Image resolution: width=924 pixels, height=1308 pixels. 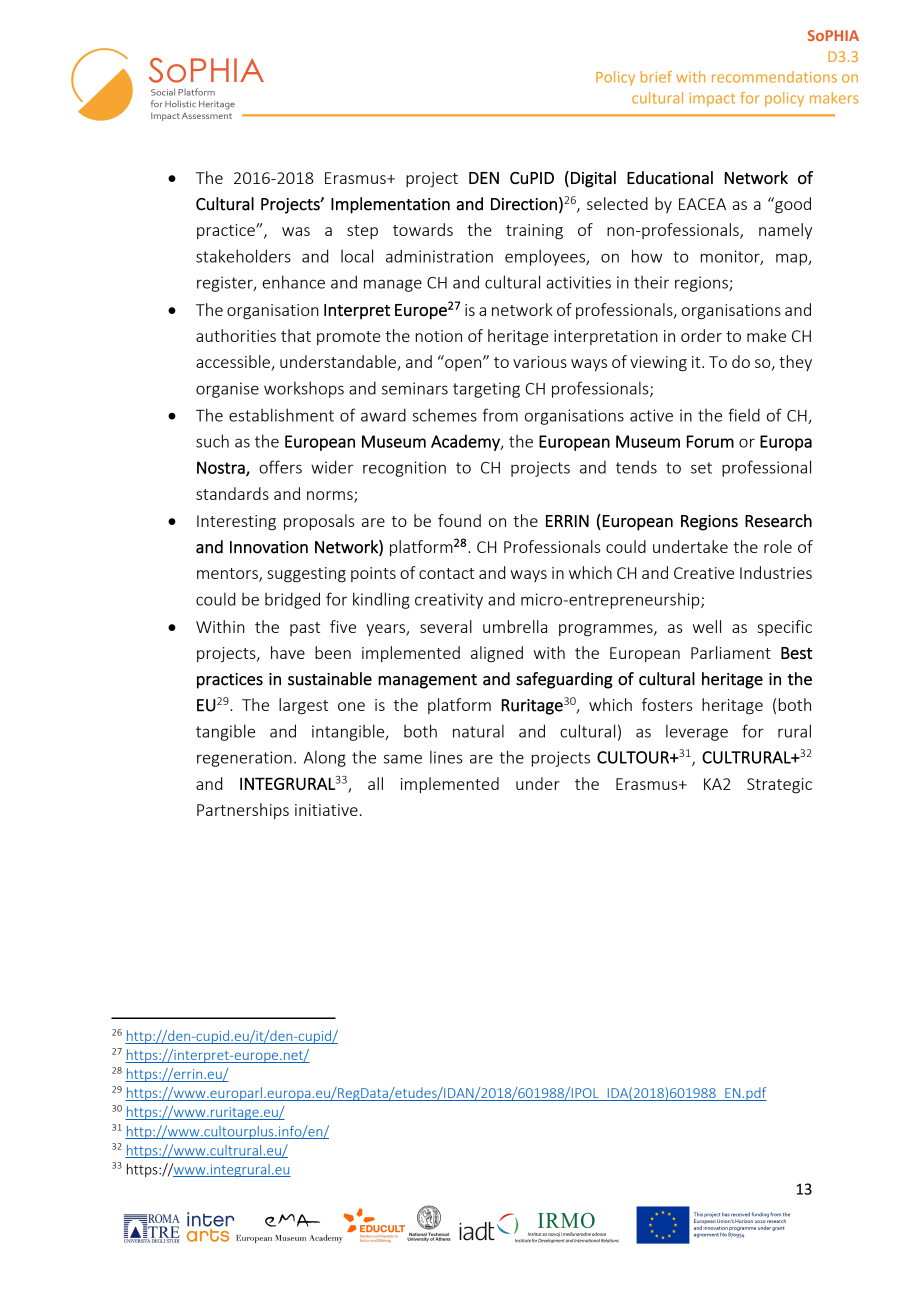 What do you see at coordinates (269, 547) in the image?
I see `Innovation` at bounding box center [269, 547].
